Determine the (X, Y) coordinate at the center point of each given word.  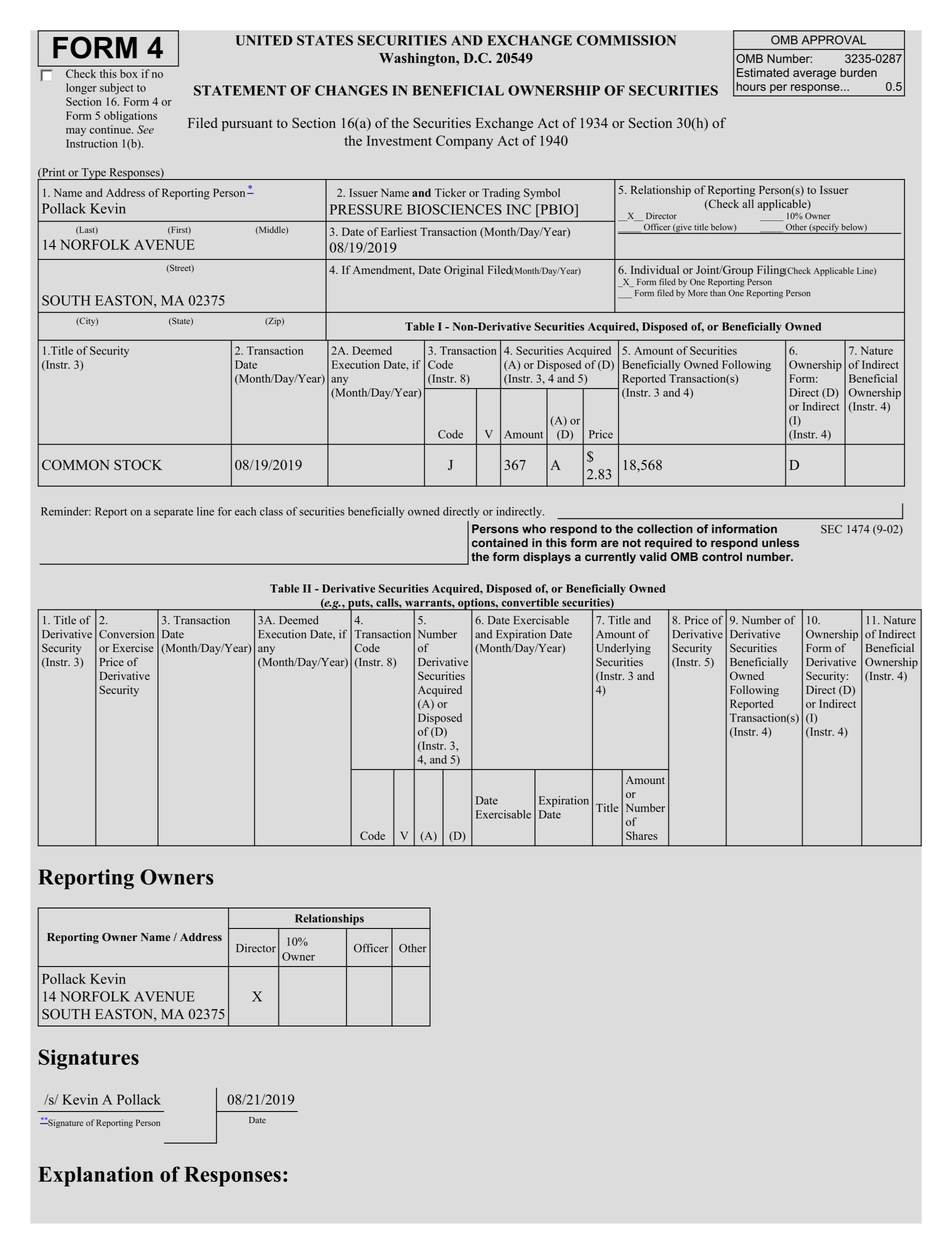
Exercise (133, 647)
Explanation (95, 1176)
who (534, 529)
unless (780, 542)
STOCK (138, 464)
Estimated (763, 72)
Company (464, 142)
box (129, 73)
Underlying (623, 649)
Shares (642, 835)
